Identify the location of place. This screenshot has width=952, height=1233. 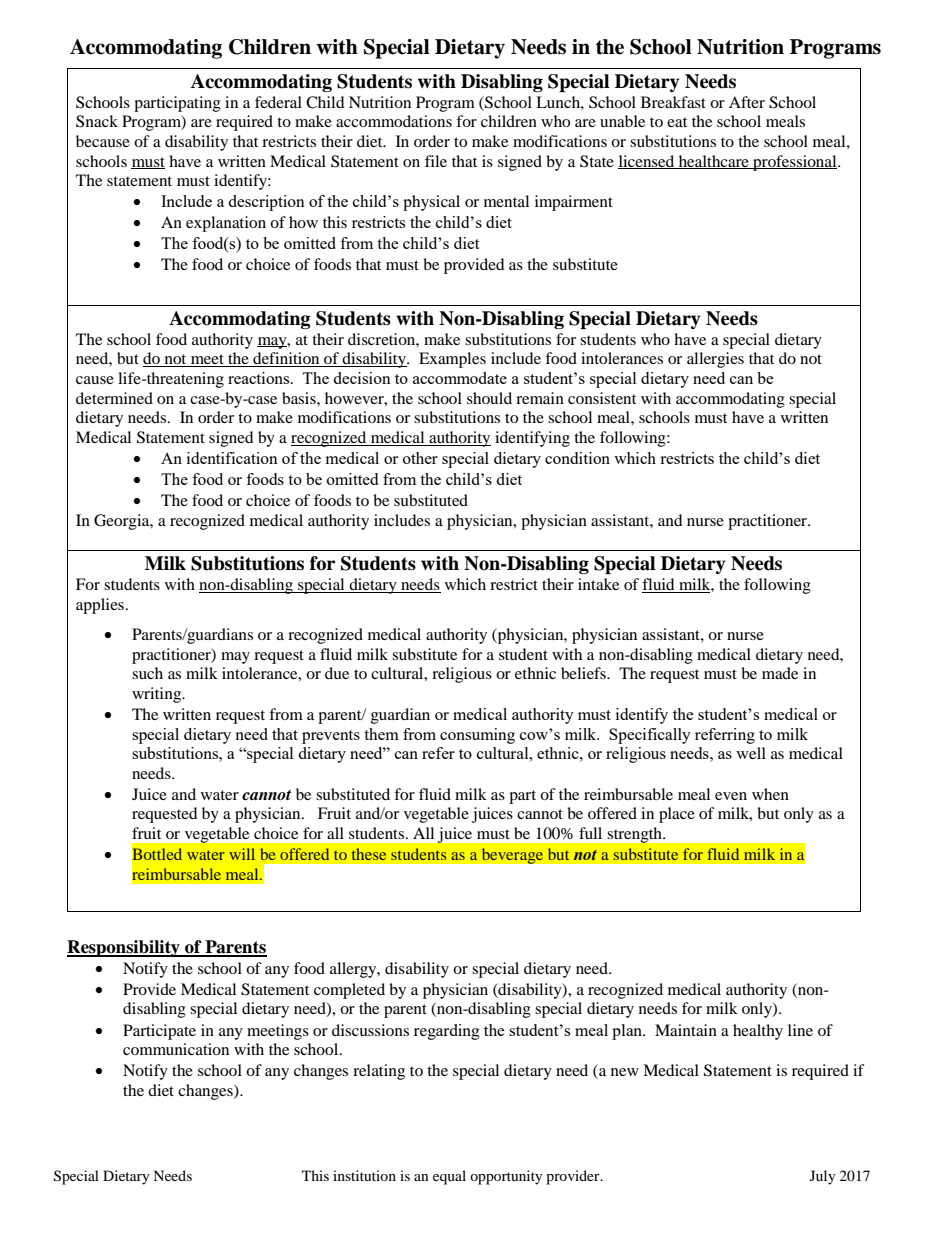
(677, 815).
